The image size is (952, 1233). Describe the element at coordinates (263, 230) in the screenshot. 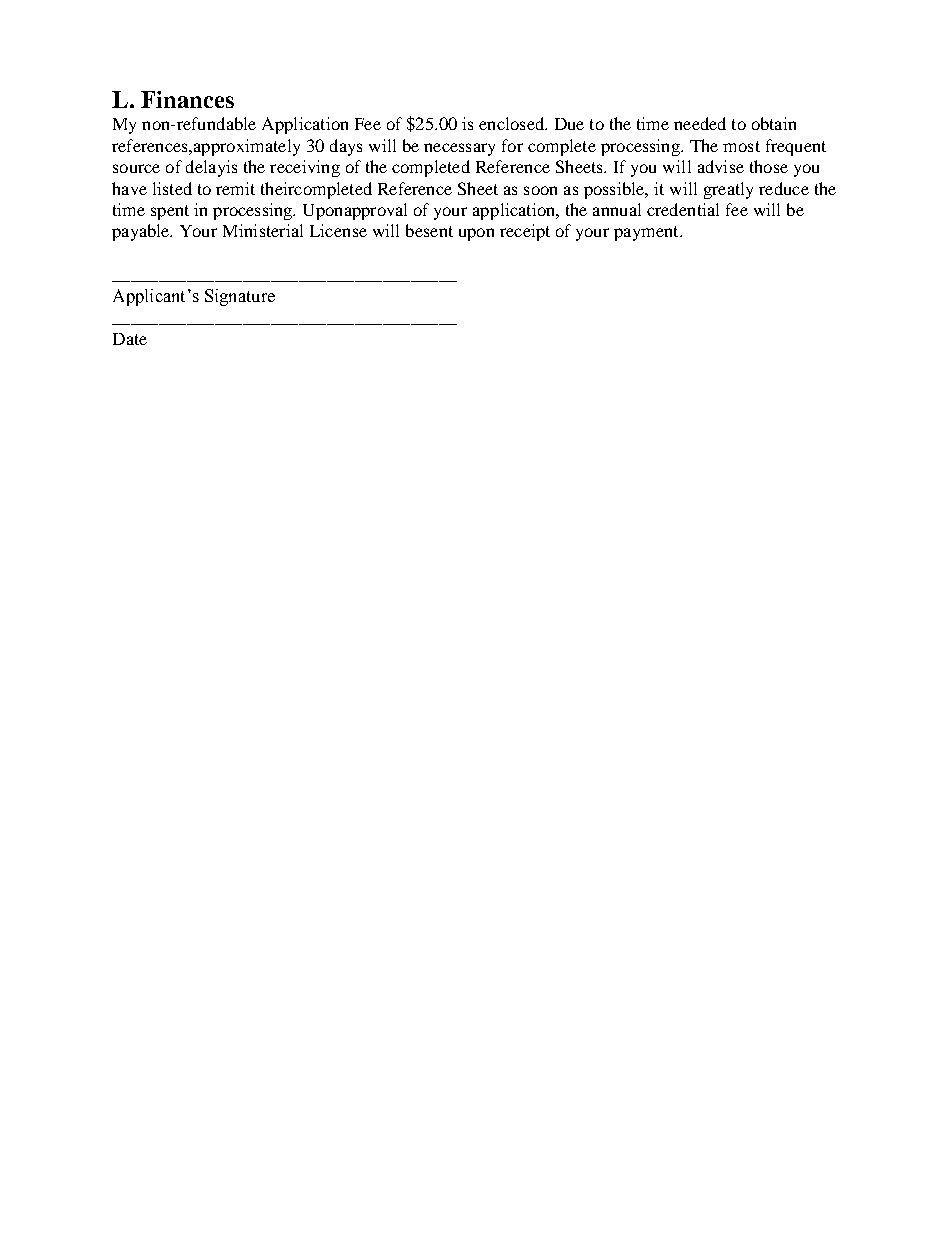

I see `Ministerial` at that location.
